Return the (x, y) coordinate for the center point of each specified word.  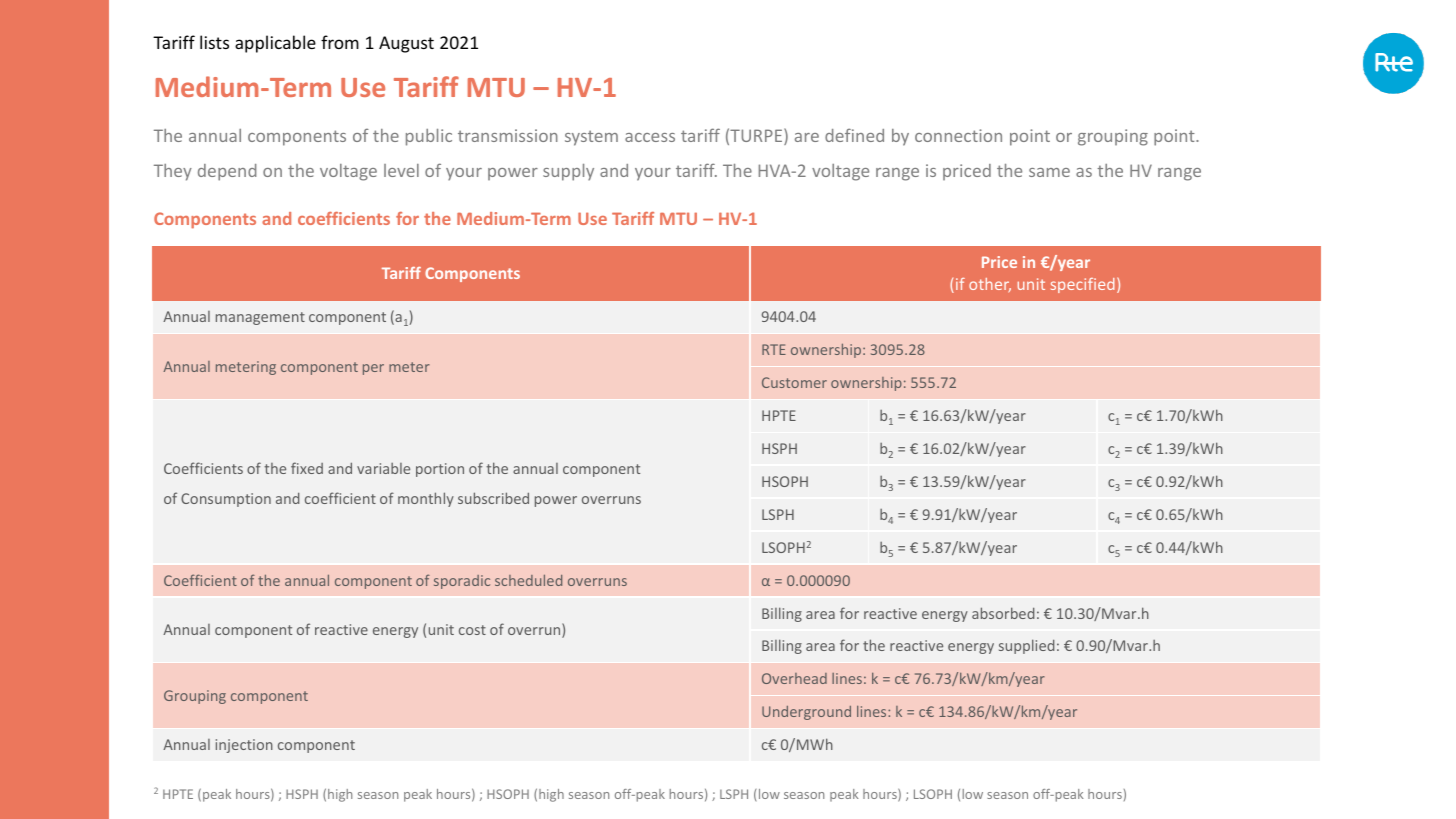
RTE (774, 349)
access (650, 137)
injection (244, 746)
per (373, 369)
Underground (806, 713)
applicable (275, 44)
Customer (794, 382)
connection (958, 135)
